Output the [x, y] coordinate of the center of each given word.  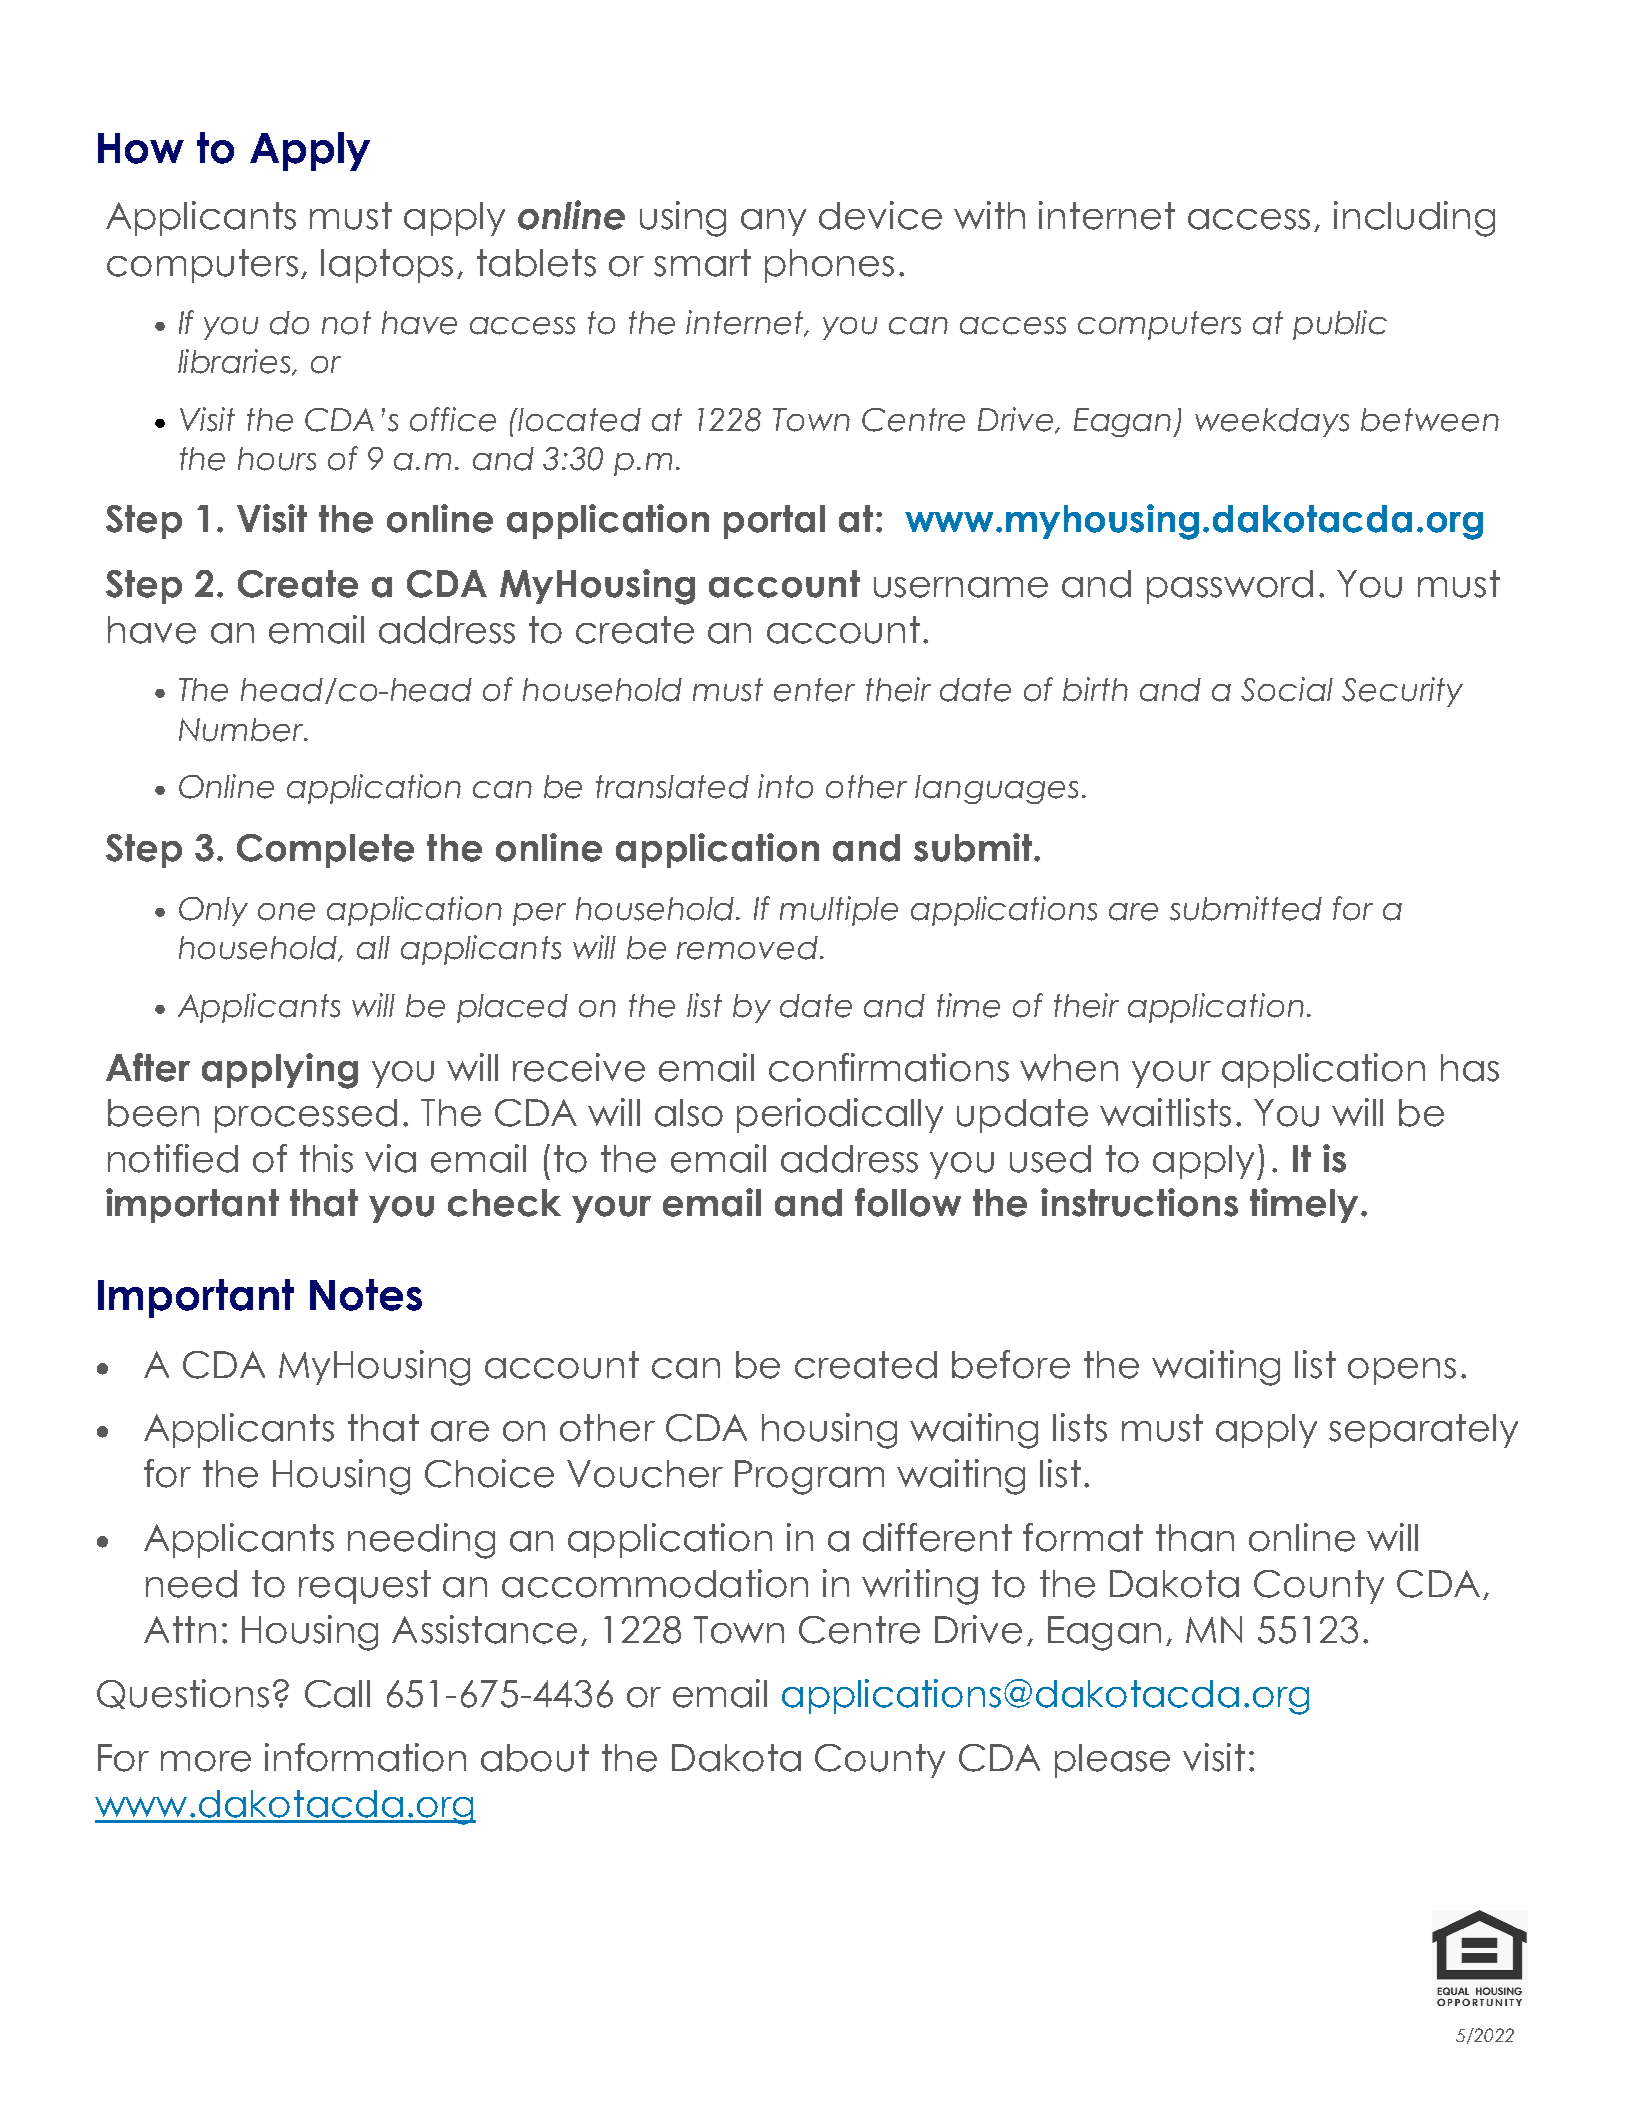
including [1414, 219]
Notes [366, 1295]
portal [774, 522]
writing [920, 1587]
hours [277, 459]
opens [1402, 1371]
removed [747, 948]
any [773, 222]
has [1470, 1068]
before [1011, 1364]
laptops [387, 266]
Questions [183, 1694]
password [1230, 587]
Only [213, 911]
